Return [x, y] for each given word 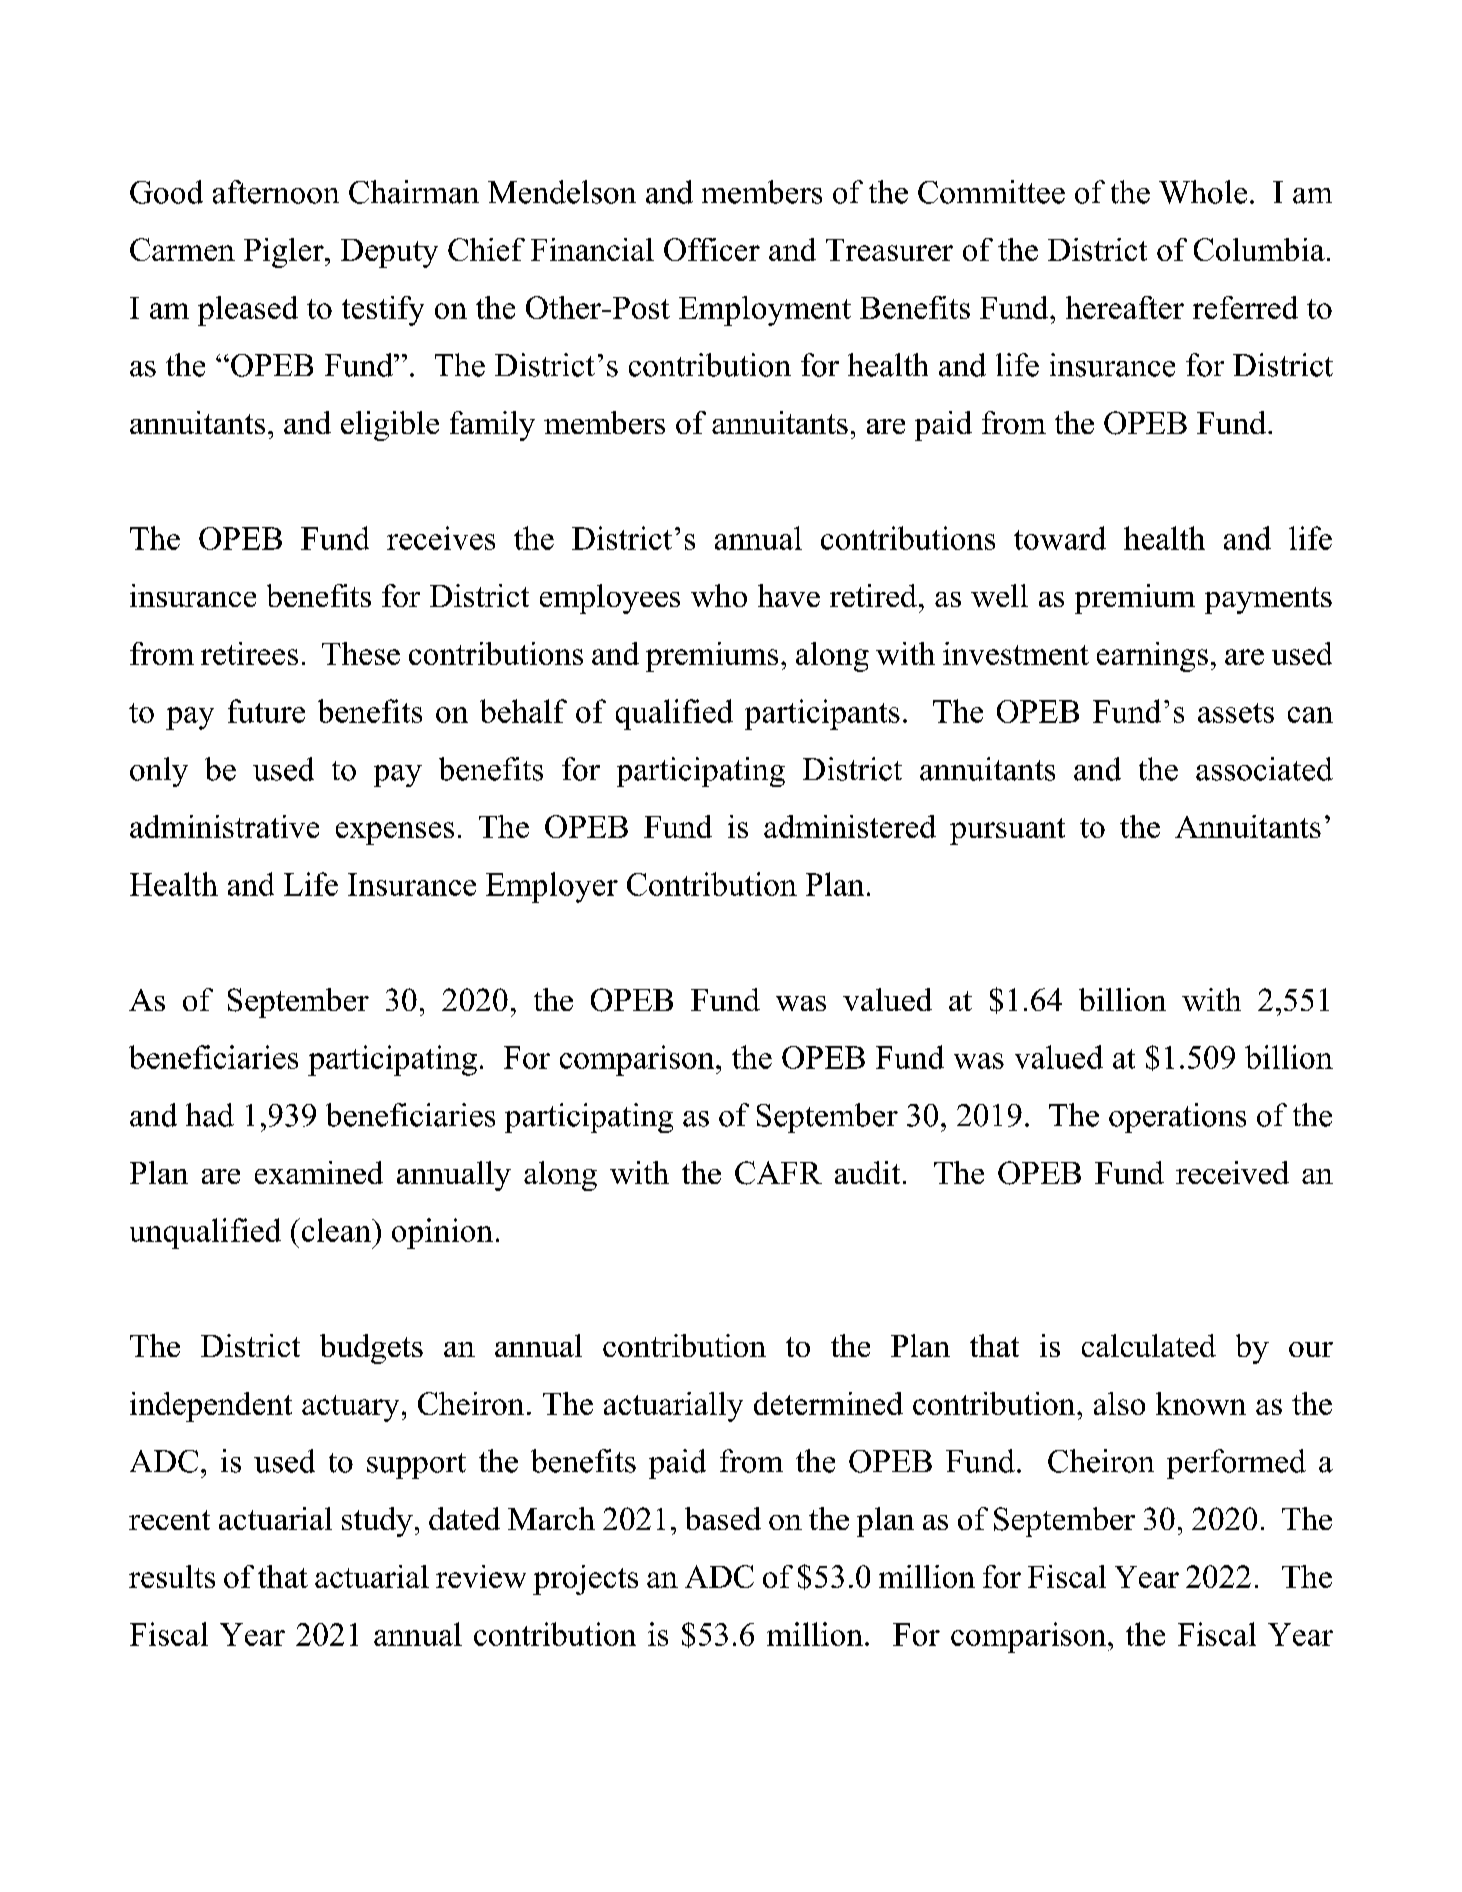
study [377, 1522]
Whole [1203, 192]
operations [1177, 1118]
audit [867, 1172]
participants [822, 714]
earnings [1152, 657]
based [723, 1518]
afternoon [276, 192]
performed [1236, 1464]
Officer [712, 249]
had [210, 1115]
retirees [249, 653]
